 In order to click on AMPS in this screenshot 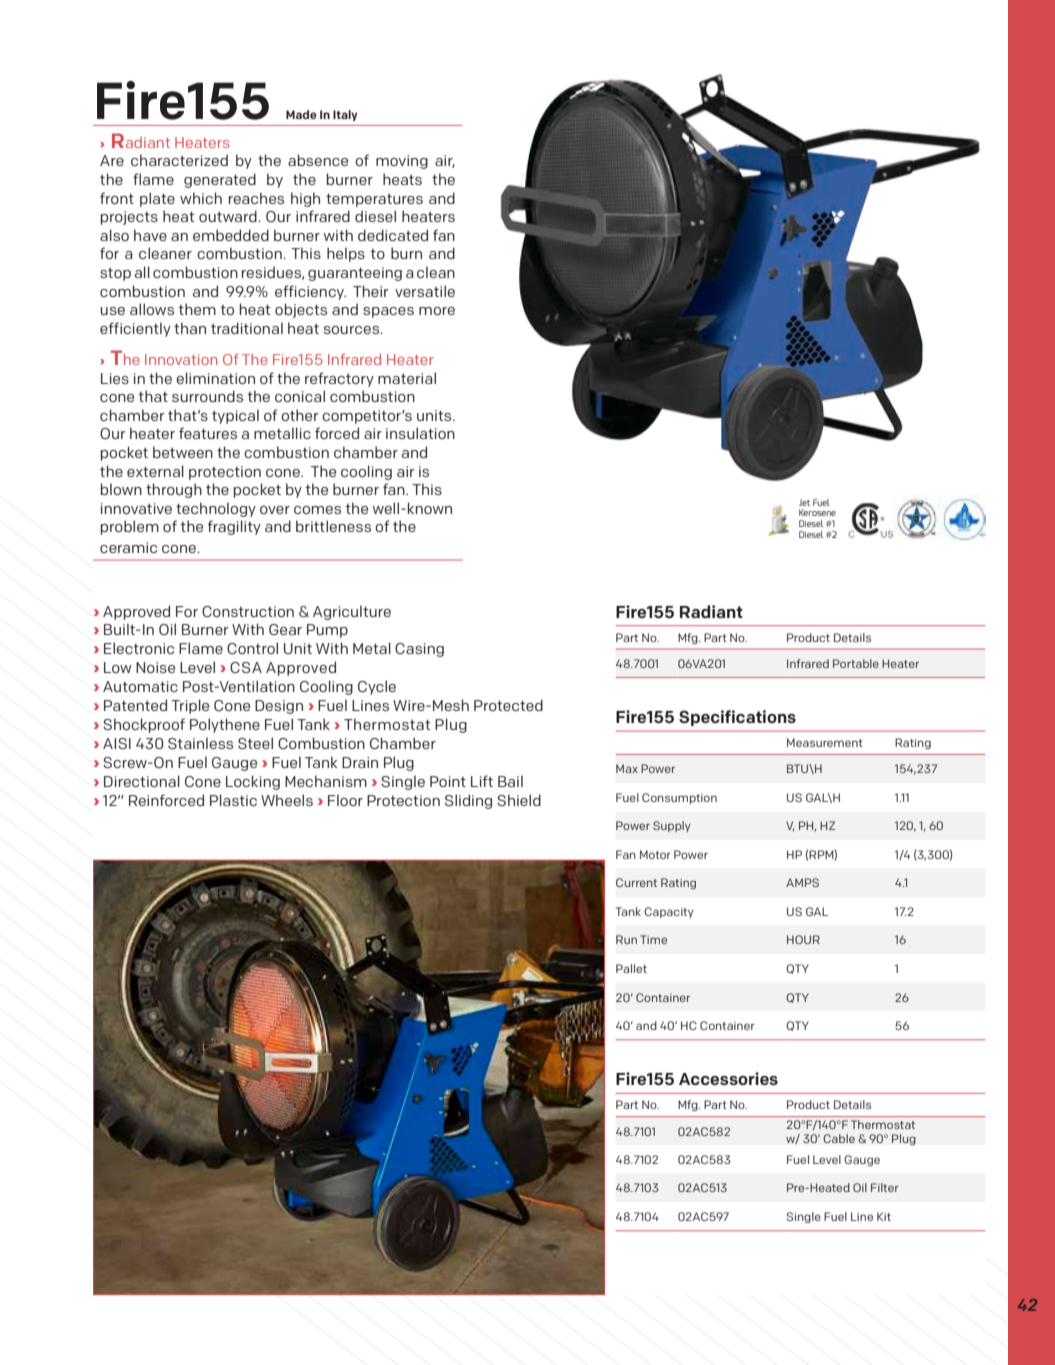, I will do `click(802, 882)`.
